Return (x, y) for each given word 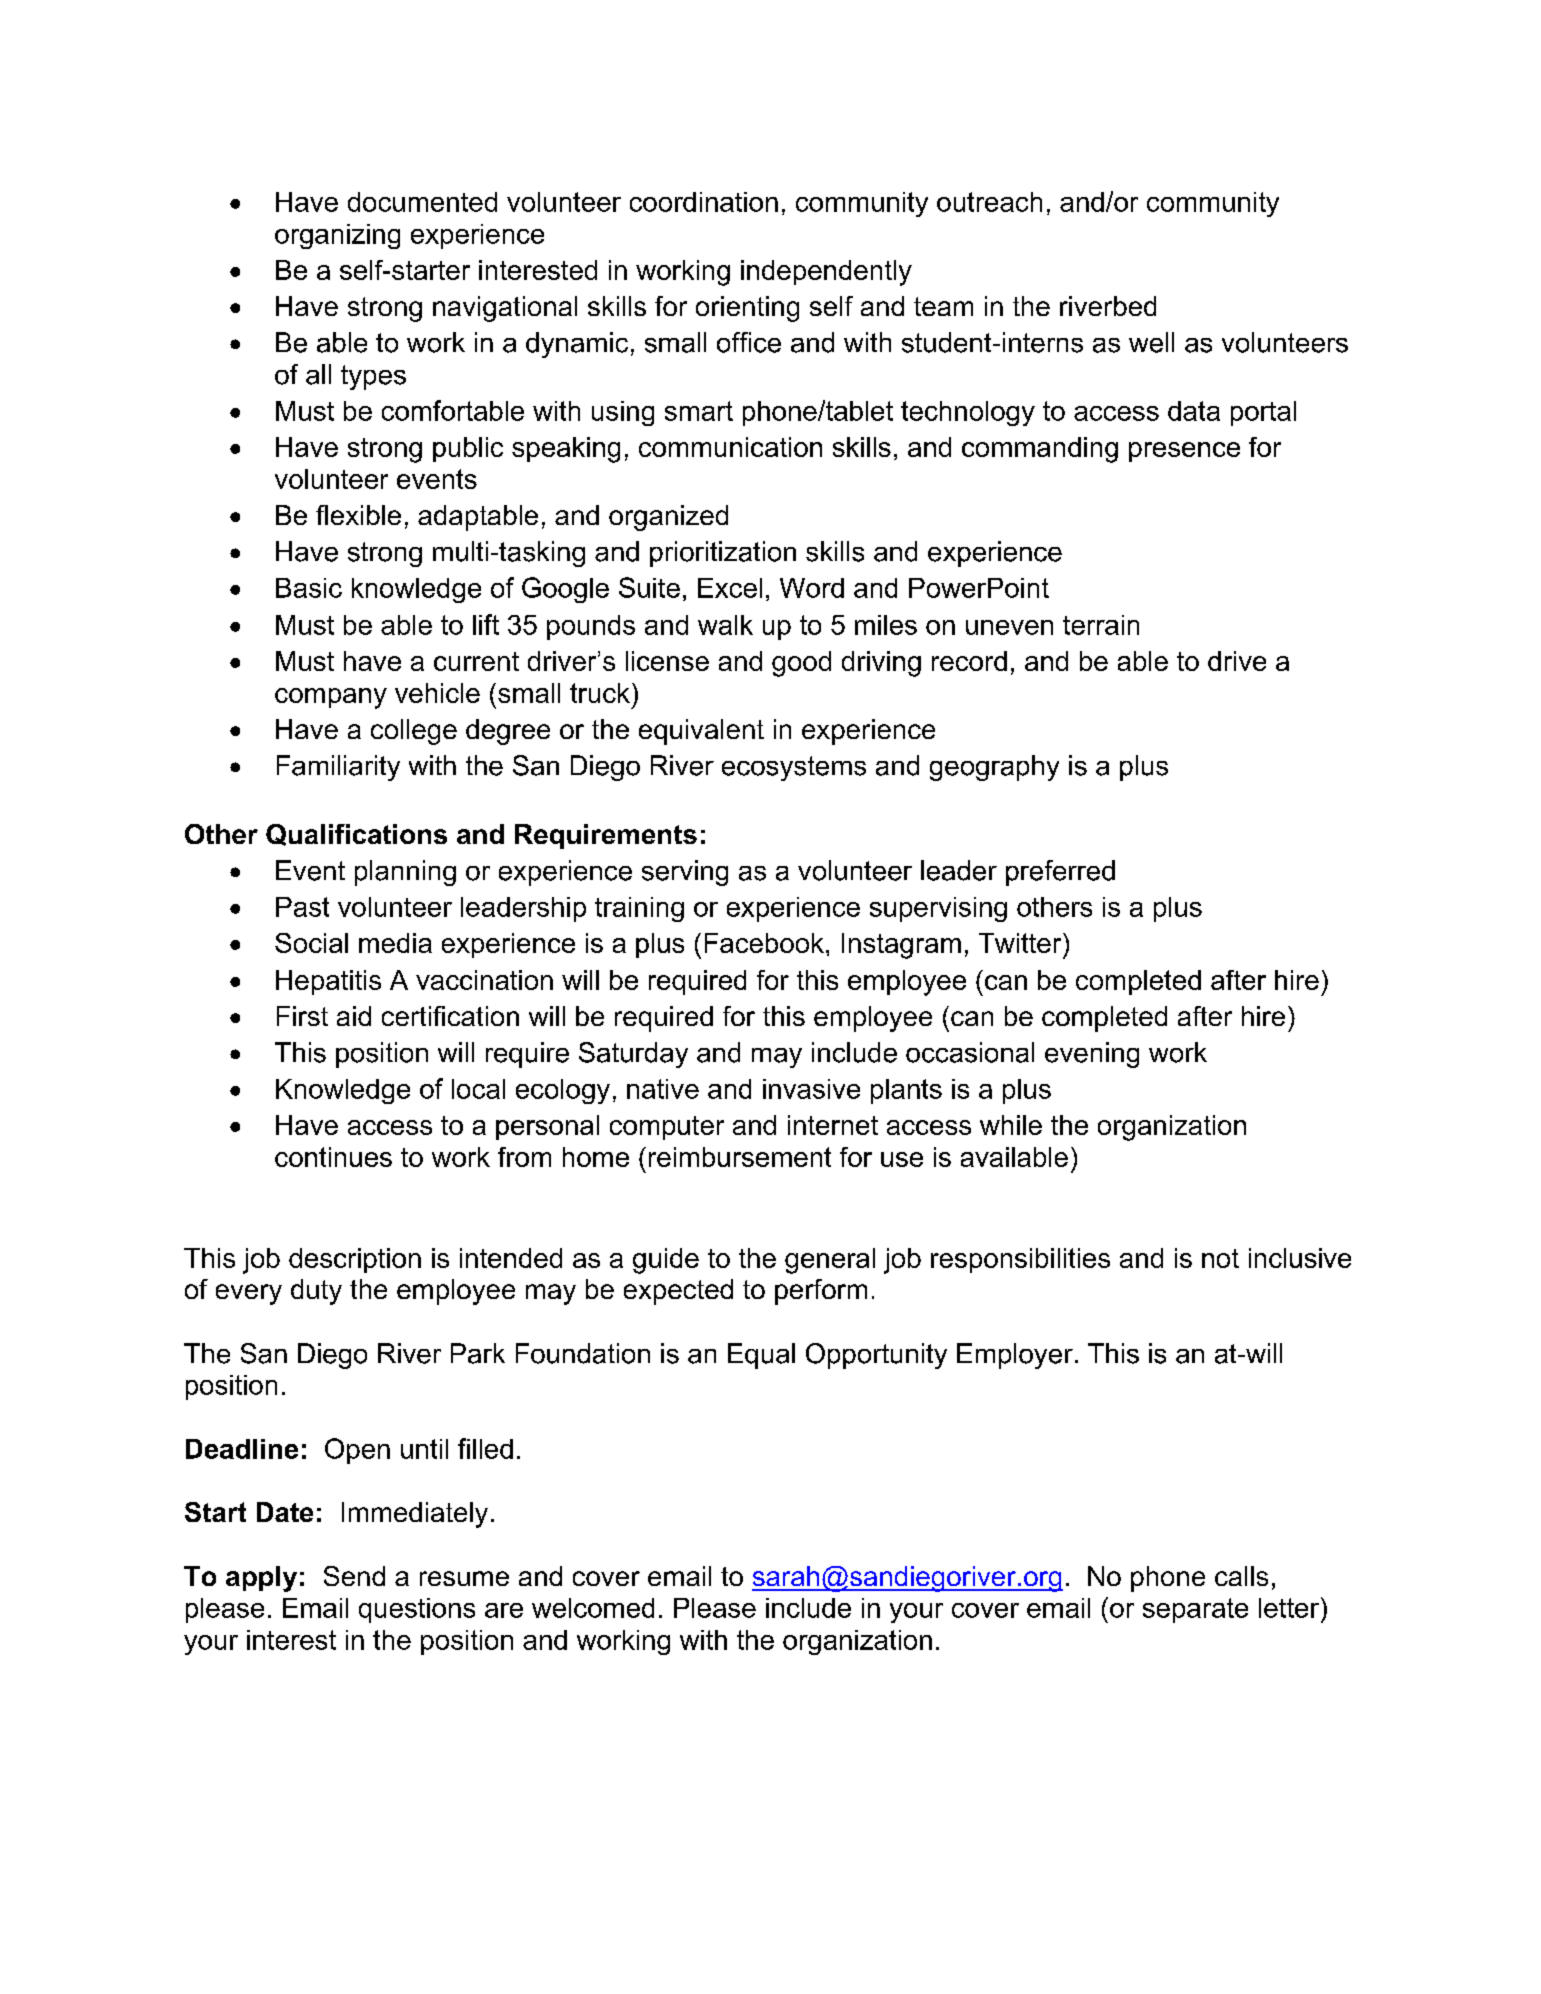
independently (826, 273)
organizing (337, 236)
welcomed (593, 1608)
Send (354, 1576)
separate (1195, 1610)
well (1151, 342)
